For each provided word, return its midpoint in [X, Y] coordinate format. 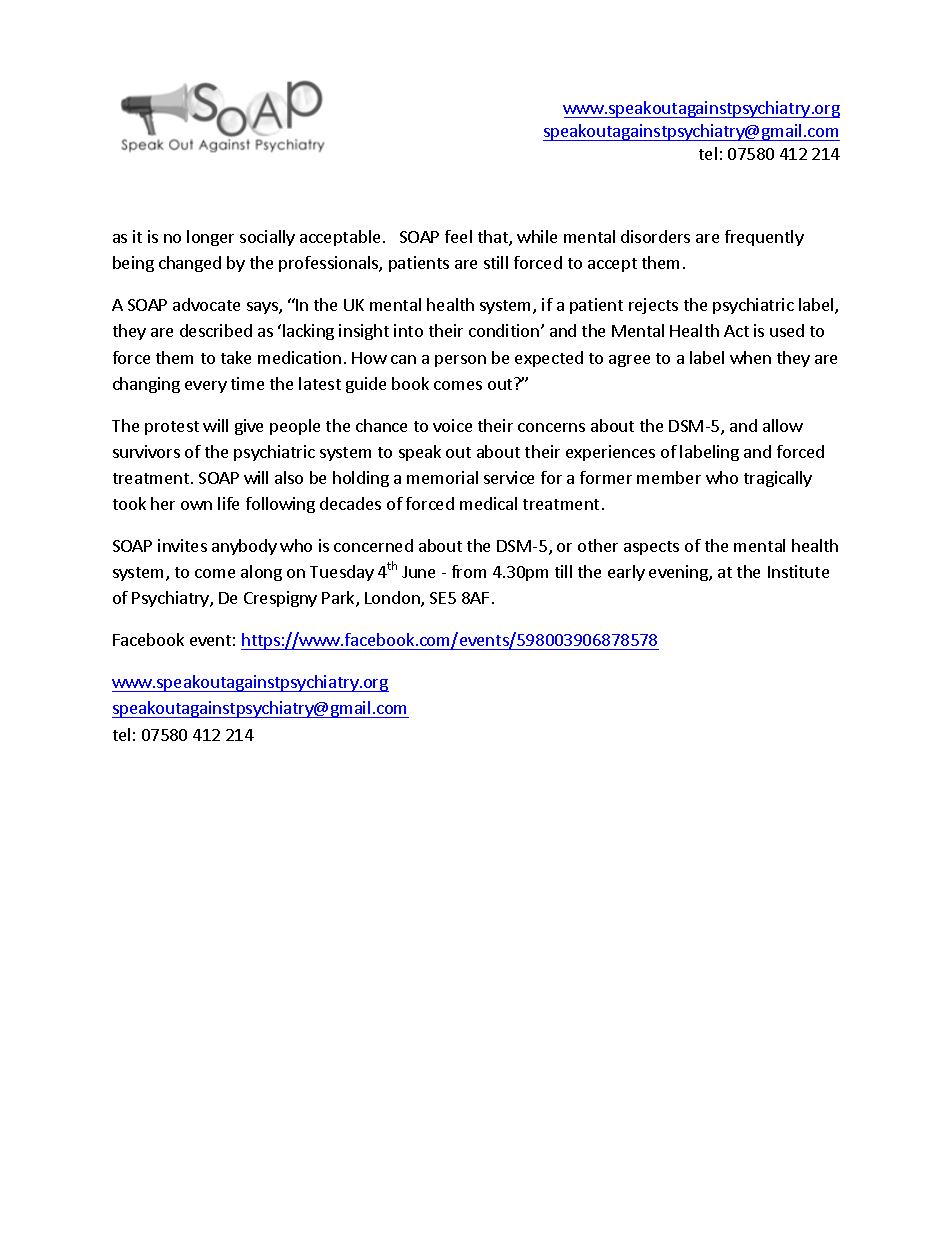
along [261, 573]
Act [736, 331]
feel [458, 236]
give [249, 427]
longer [210, 238]
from [469, 571]
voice [452, 425]
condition [504, 330]
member [669, 477]
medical [488, 503]
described [216, 330]
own [196, 505]
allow [783, 425]
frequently [764, 238]
